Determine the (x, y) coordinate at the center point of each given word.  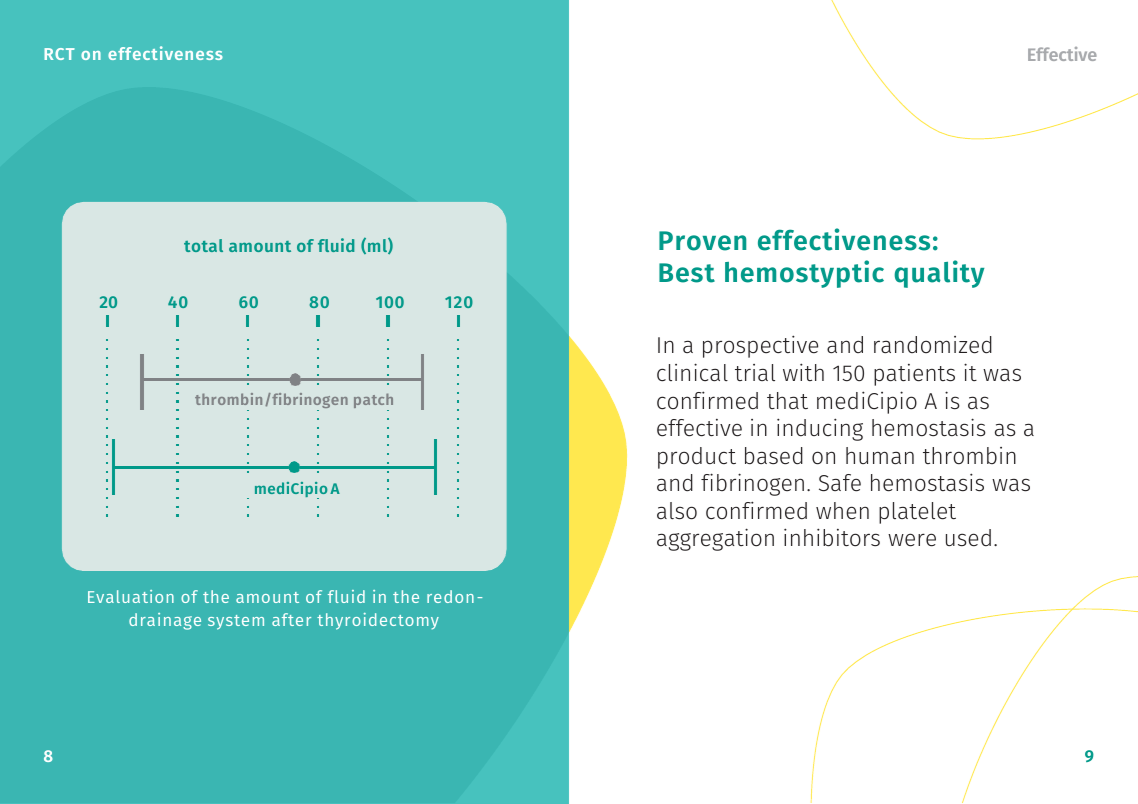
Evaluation (131, 596)
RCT (59, 54)
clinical (692, 372)
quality (939, 274)
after (291, 619)
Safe (840, 483)
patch (373, 402)
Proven (702, 241)
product (697, 458)
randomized (933, 345)
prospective (760, 346)
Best (687, 273)
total (203, 245)
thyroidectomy (378, 621)
